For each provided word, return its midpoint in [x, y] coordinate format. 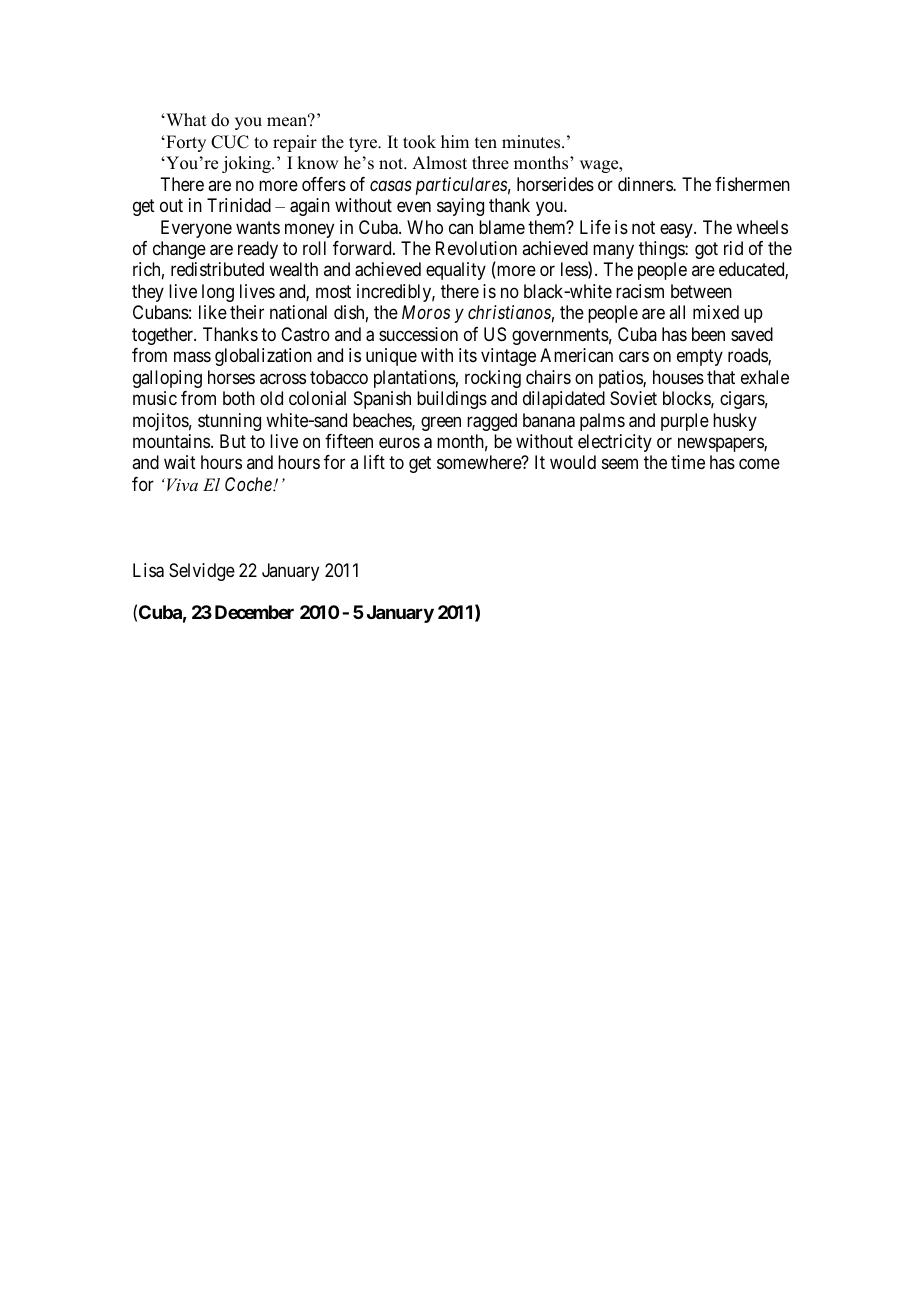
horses [231, 377]
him [455, 141]
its [468, 355]
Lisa [148, 570]
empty [700, 357]
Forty [185, 143]
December [254, 612]
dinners [646, 184]
